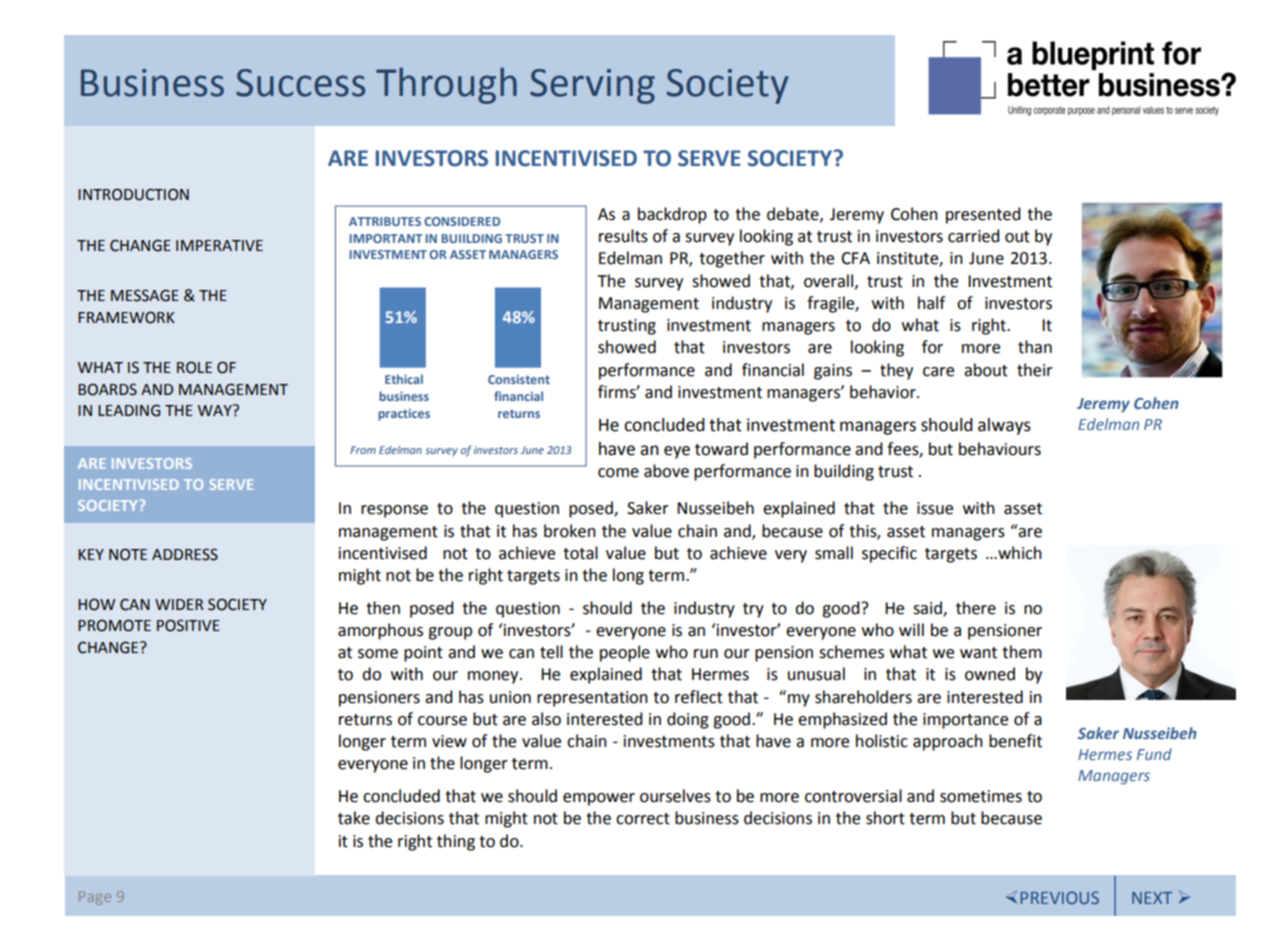  I want to click on POSITIVE, so click(188, 625).
